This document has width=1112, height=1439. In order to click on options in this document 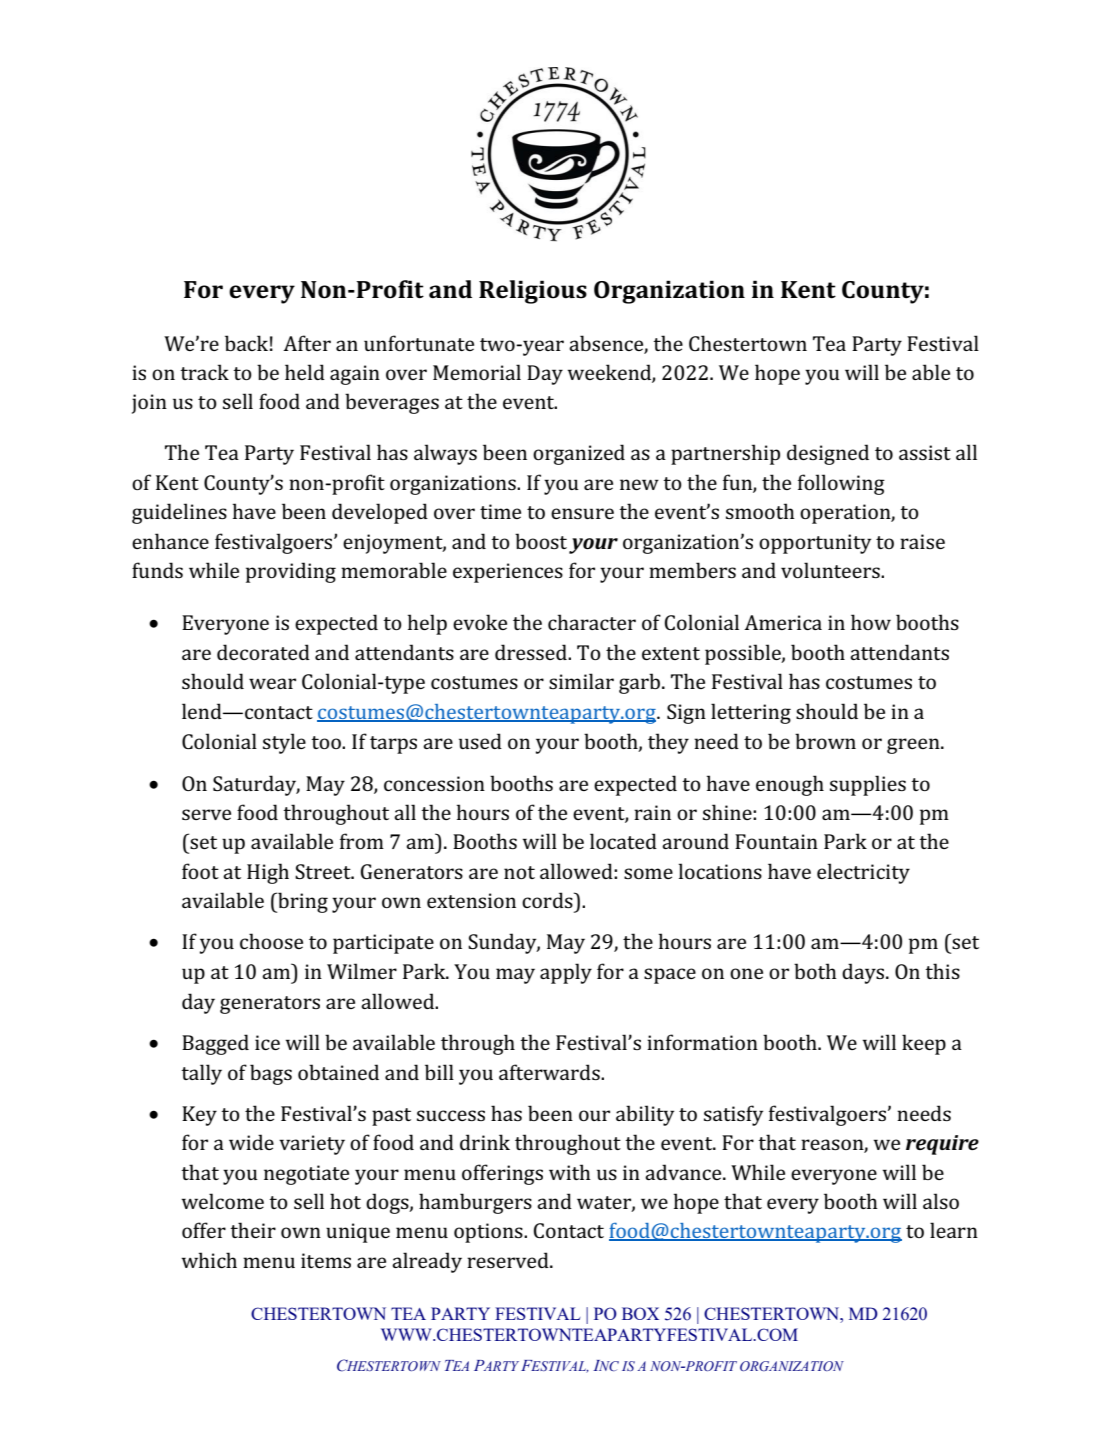, I will do `click(489, 1233)`.
